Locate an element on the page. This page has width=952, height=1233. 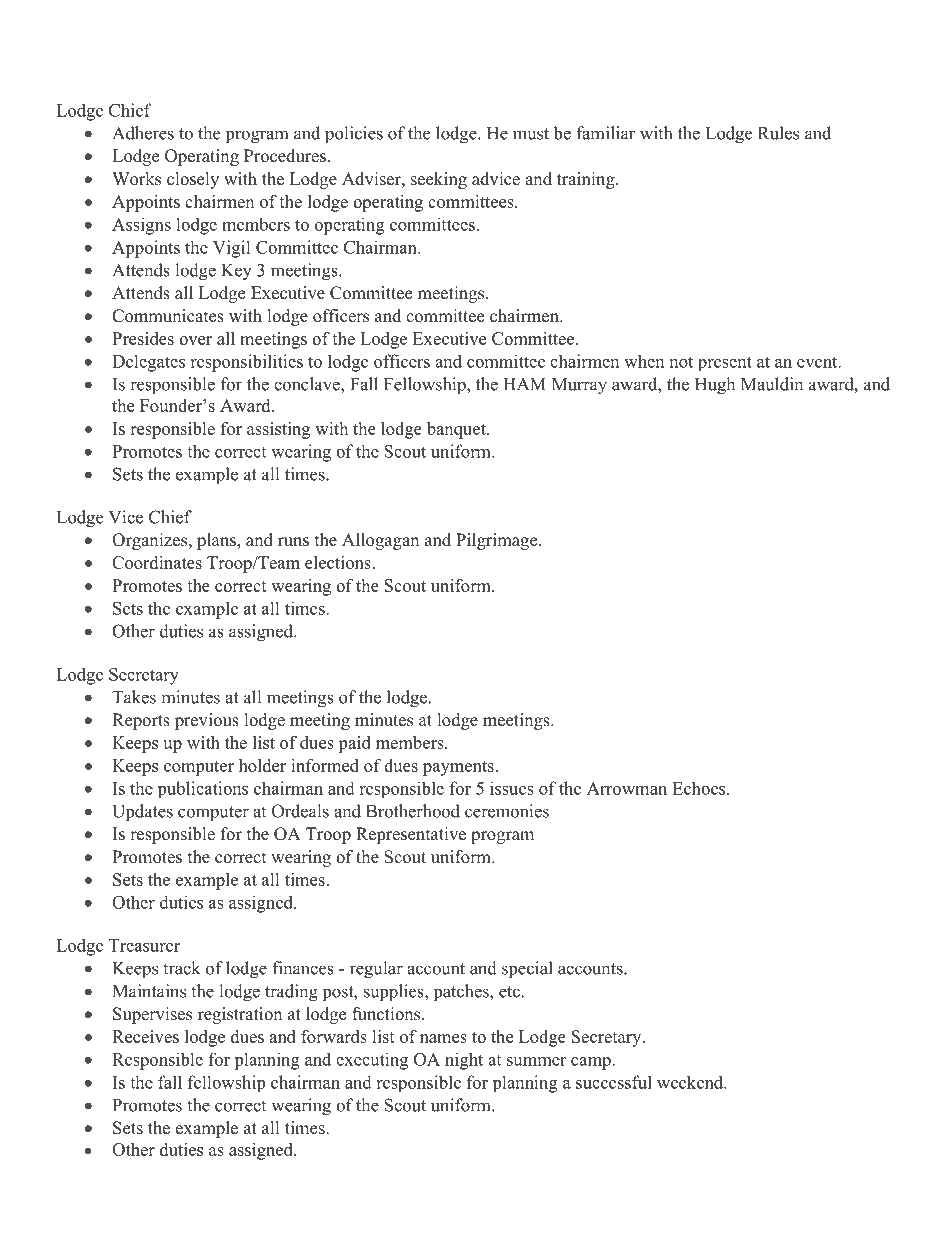
Rules is located at coordinates (778, 133).
